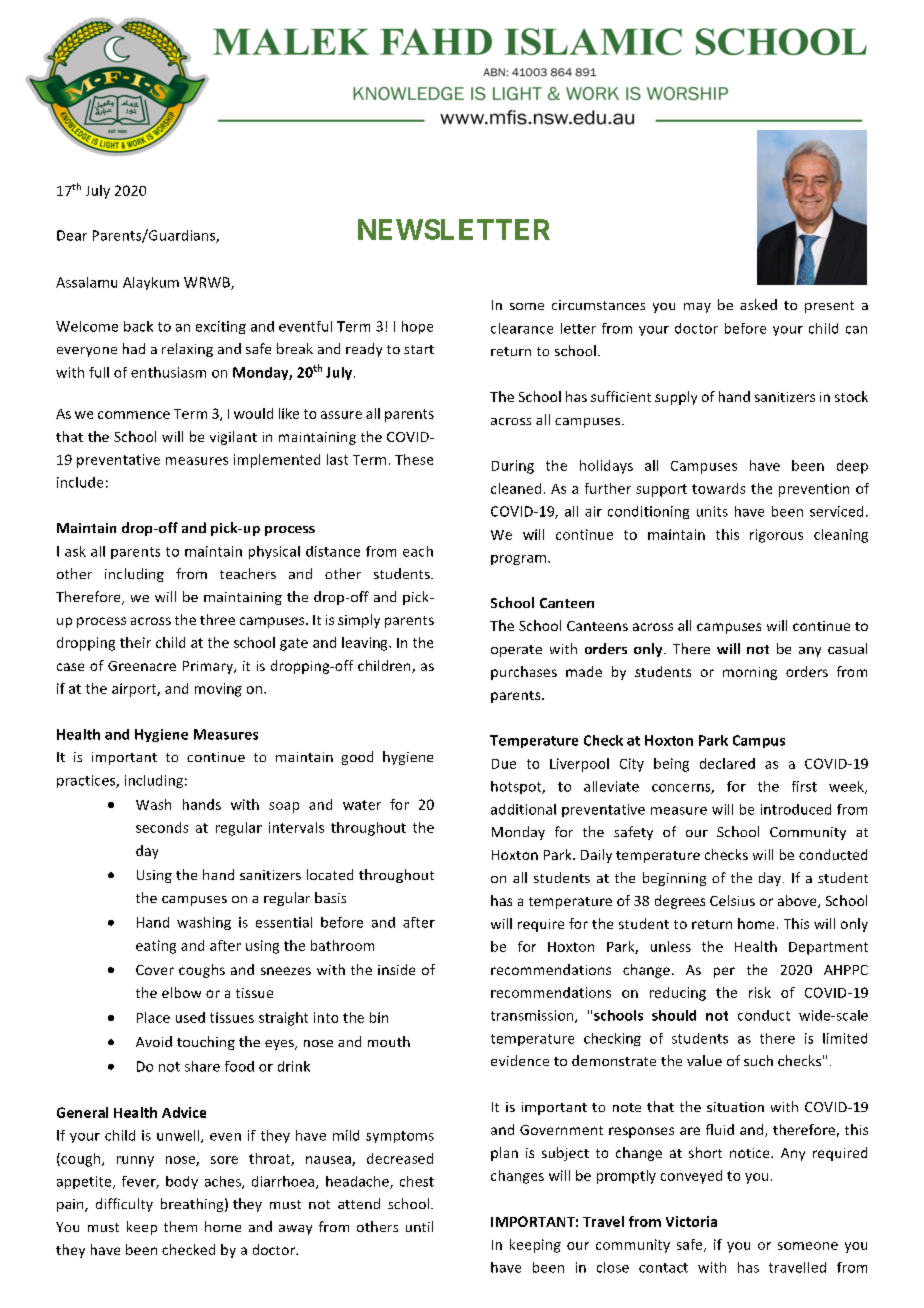  Describe the element at coordinates (180, 1226) in the screenshot. I see `them` at that location.
